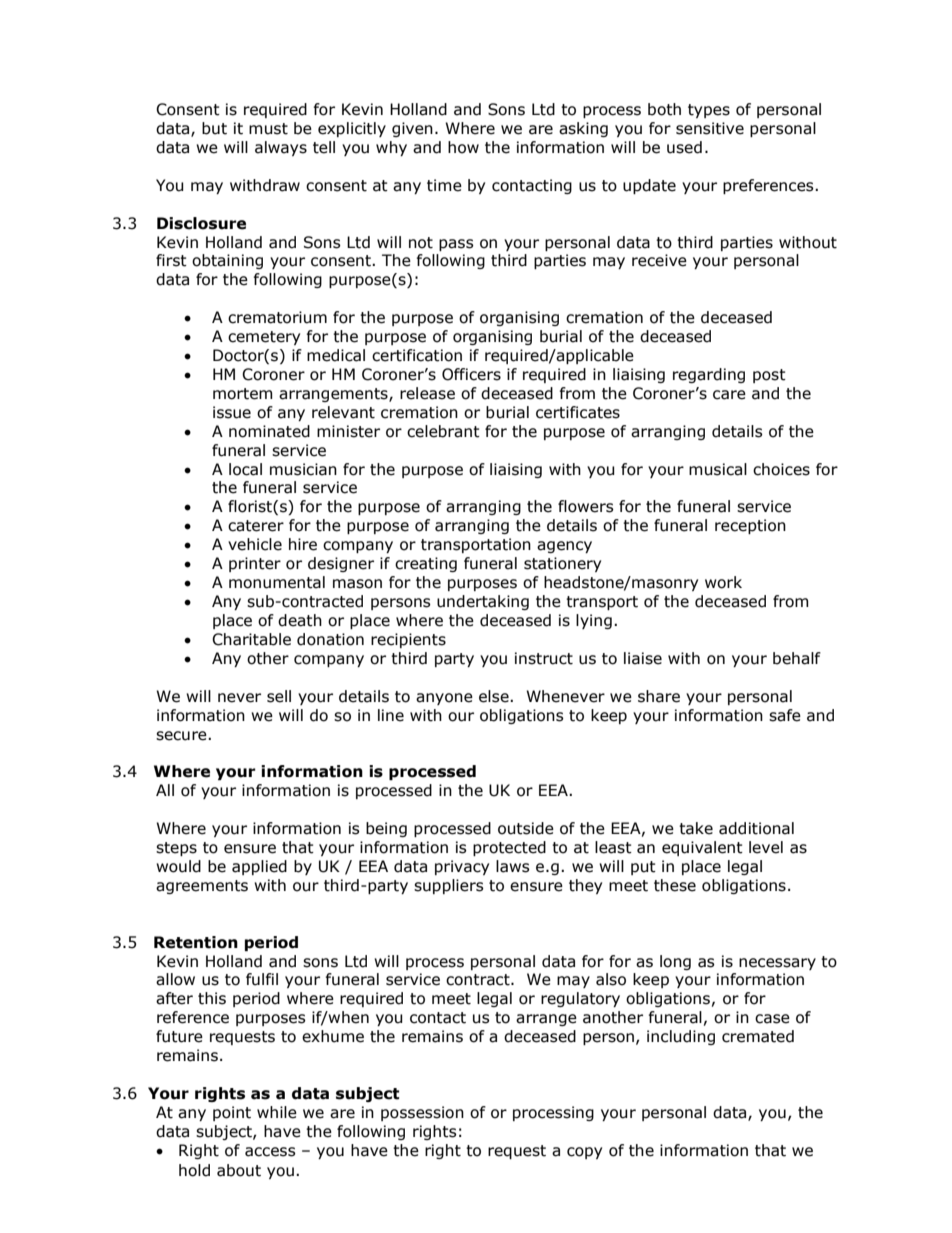 This page has width=952, height=1233. I want to click on work, so click(723, 582).
